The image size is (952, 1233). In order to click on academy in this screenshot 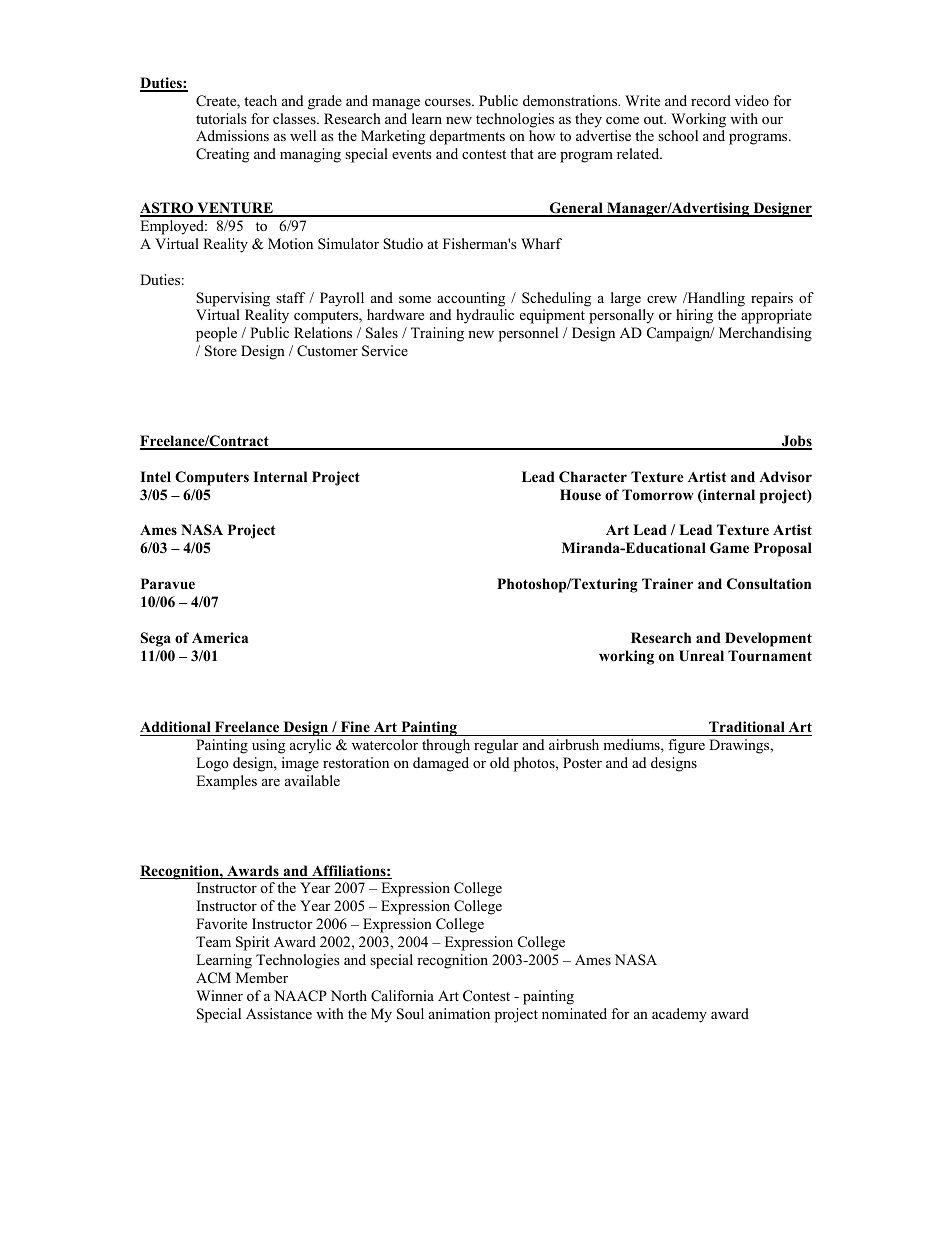, I will do `click(679, 1015)`.
